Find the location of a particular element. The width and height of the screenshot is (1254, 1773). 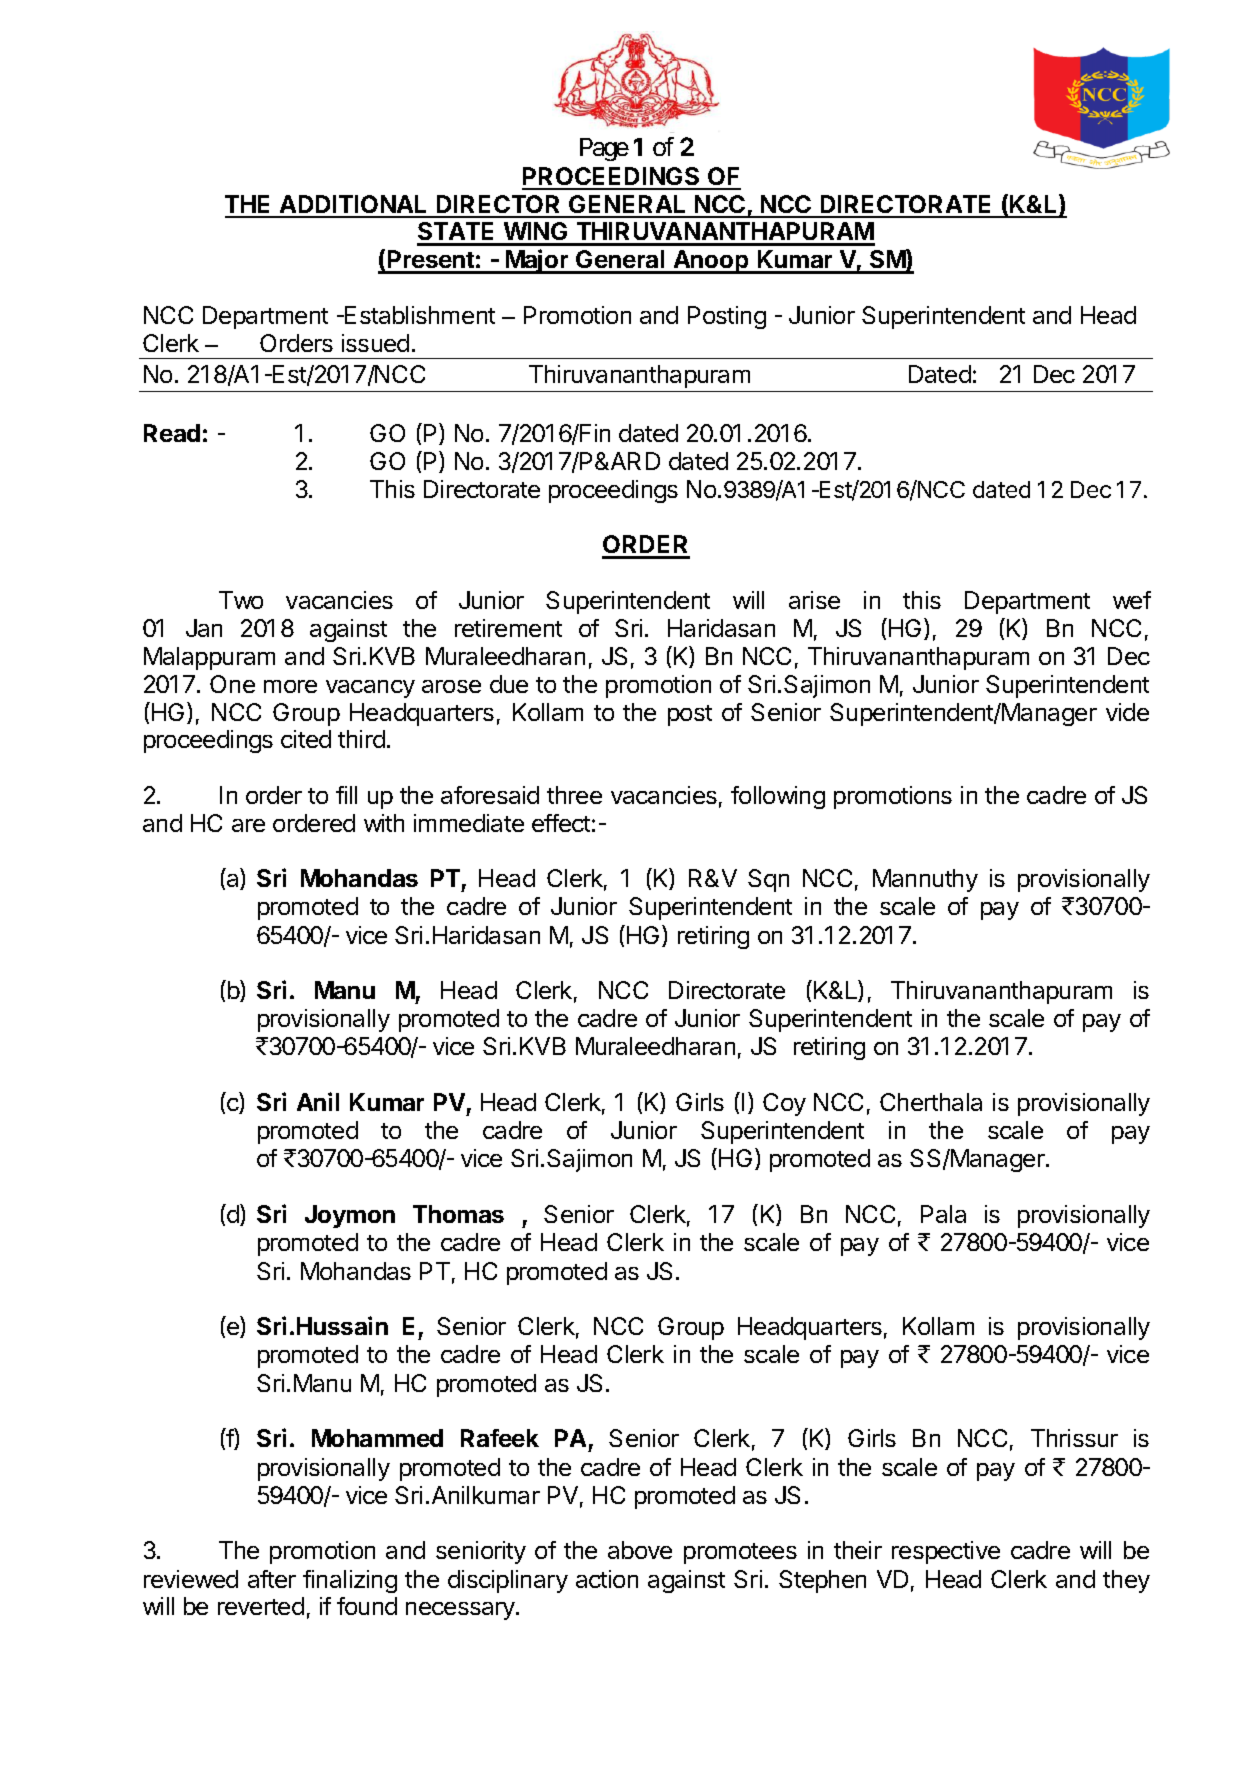

arise is located at coordinates (814, 600).
